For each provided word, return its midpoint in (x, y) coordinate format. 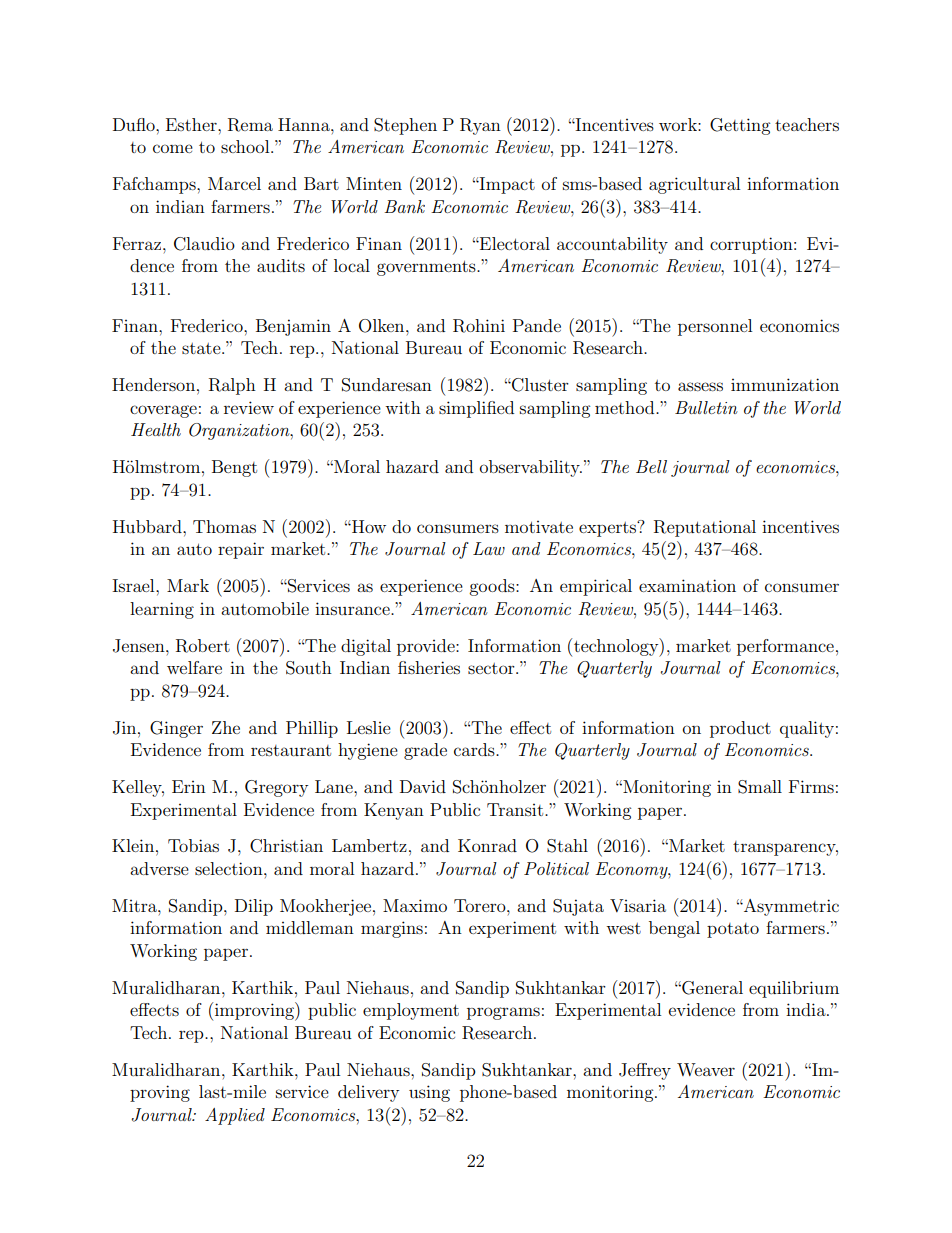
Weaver (706, 1069)
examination (687, 585)
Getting (740, 126)
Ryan (480, 126)
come (173, 148)
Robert (203, 646)
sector (492, 668)
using (429, 1093)
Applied (235, 1116)
